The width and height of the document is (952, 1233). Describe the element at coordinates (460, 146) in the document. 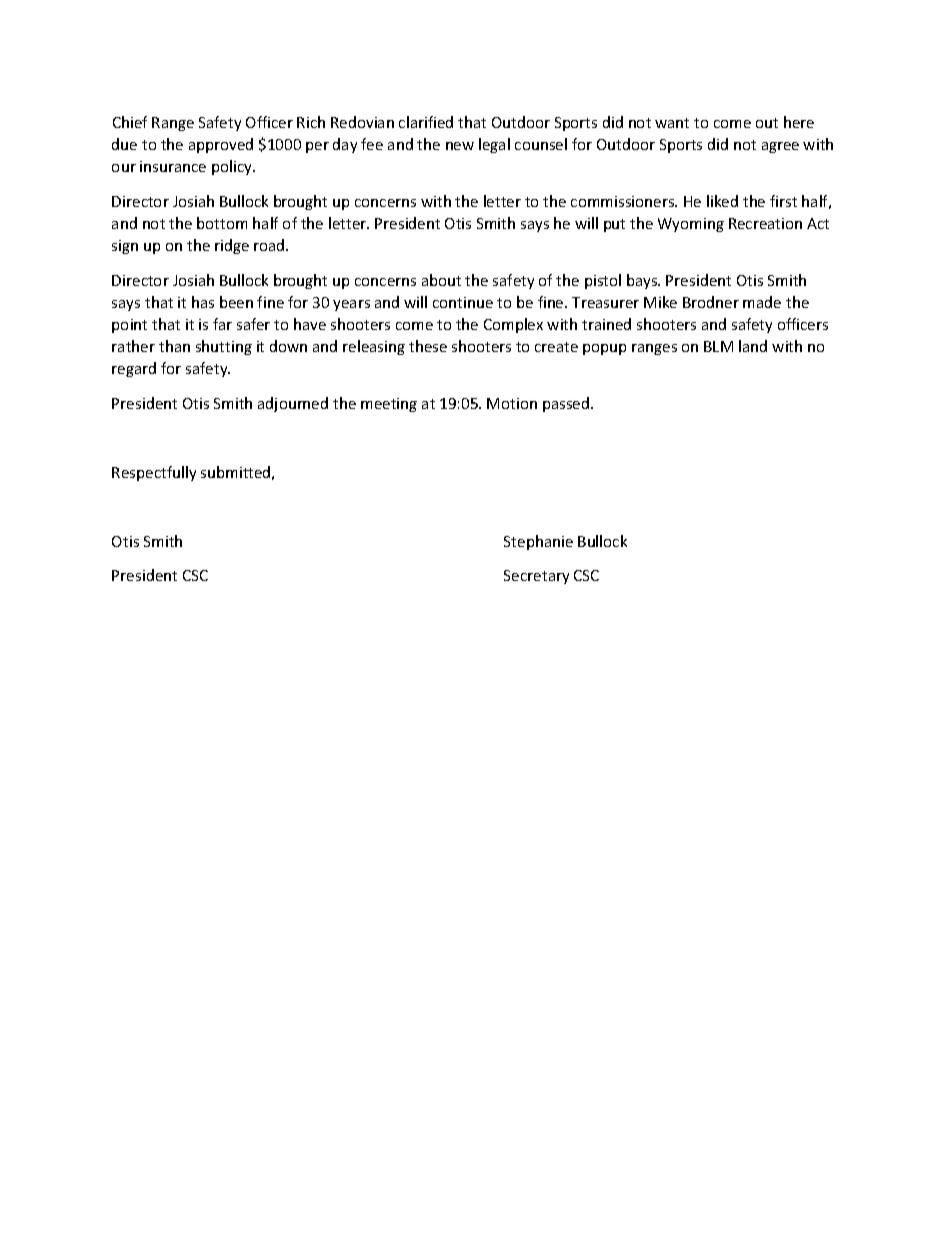

I see `new` at that location.
